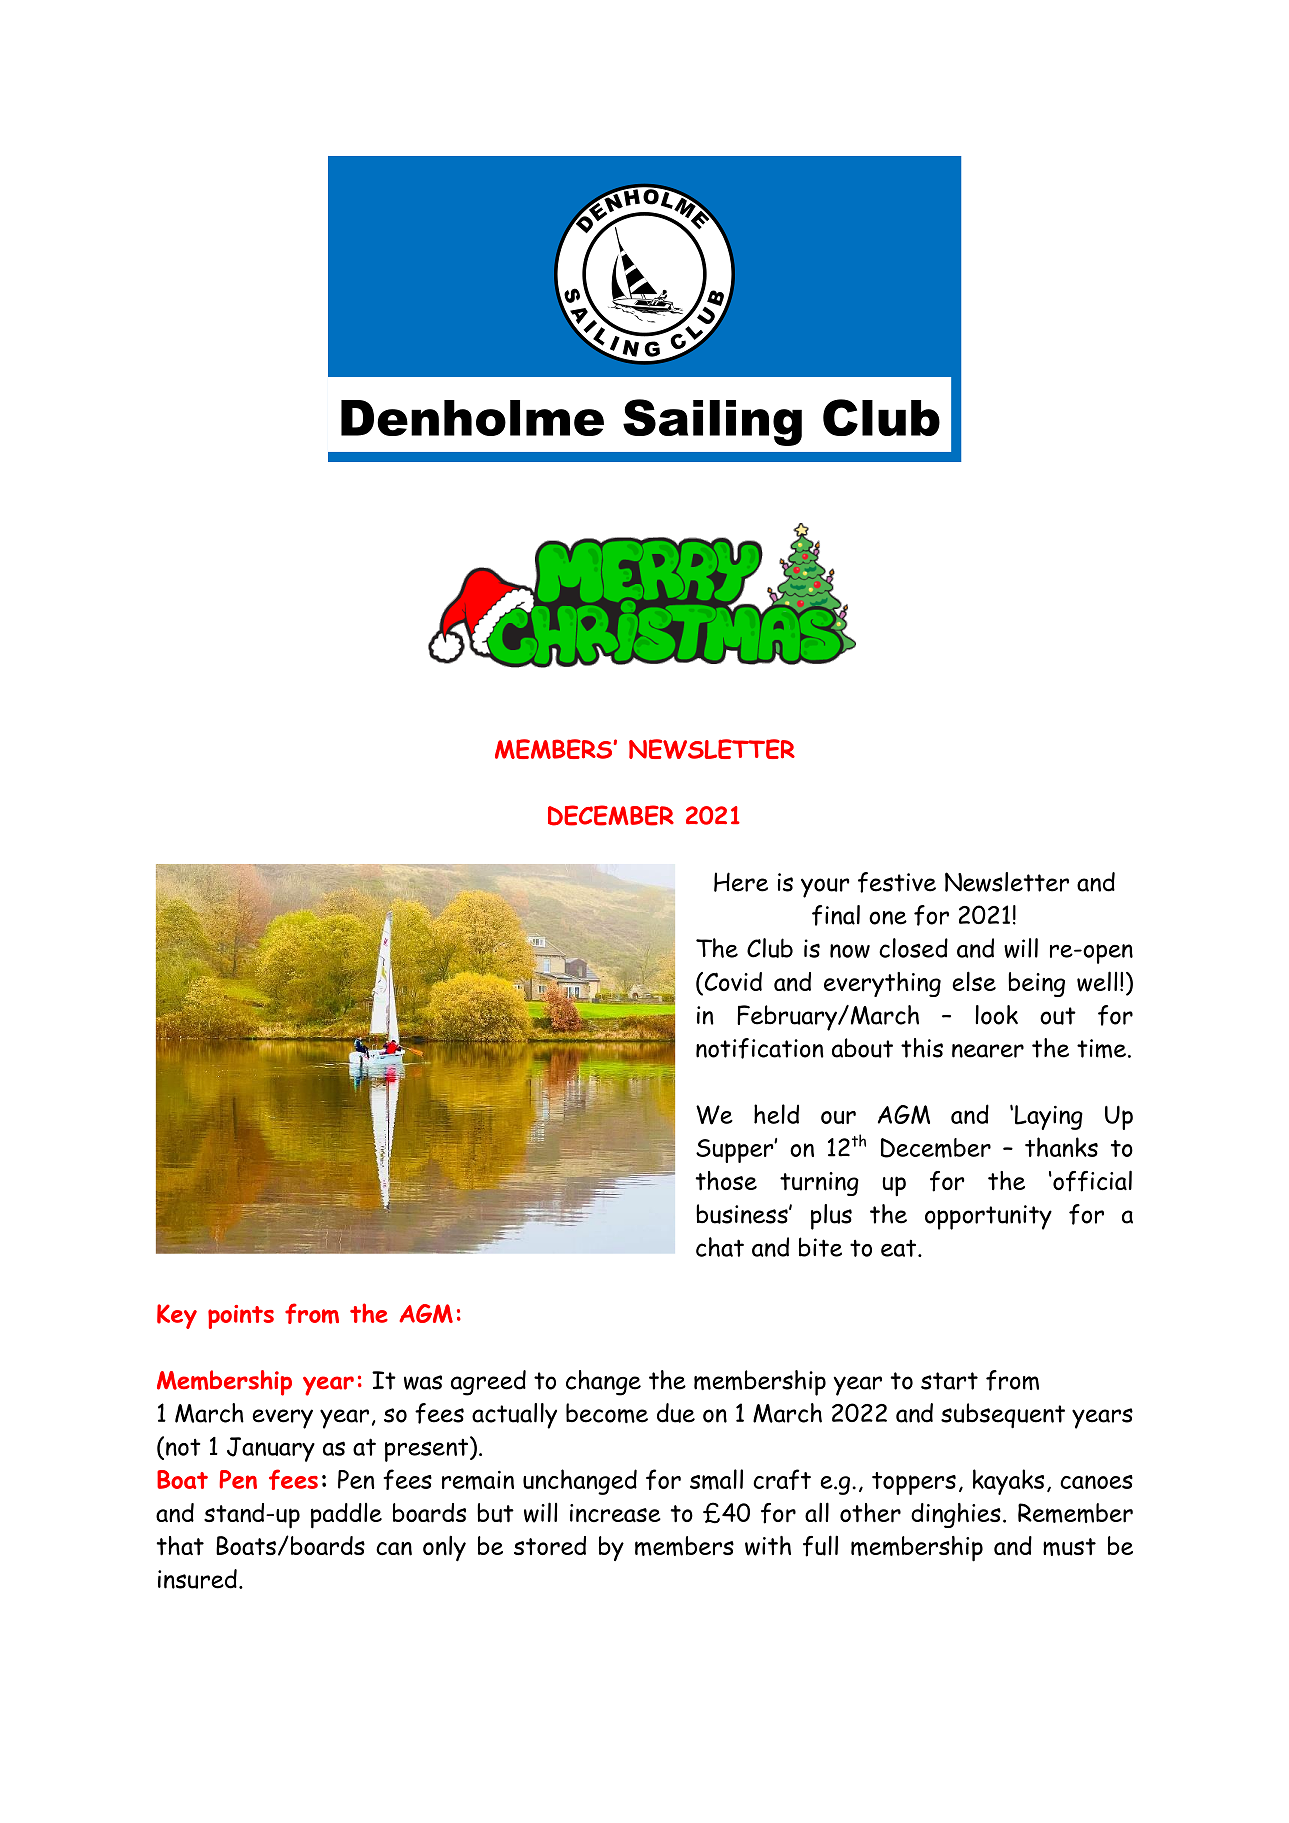 The width and height of the image is (1289, 1823). I want to click on insured, so click(197, 1579).
